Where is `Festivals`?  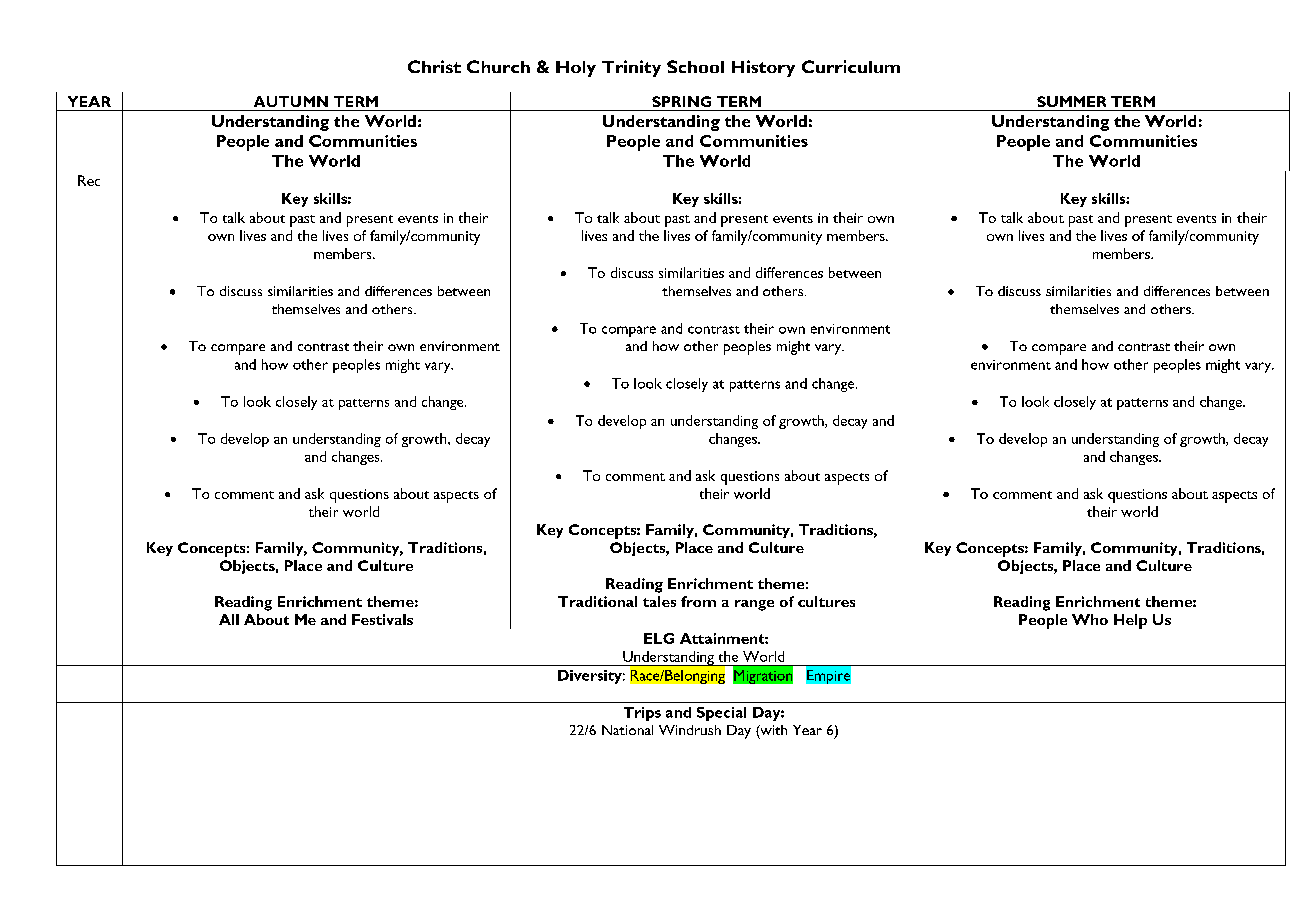 Festivals is located at coordinates (382, 619).
